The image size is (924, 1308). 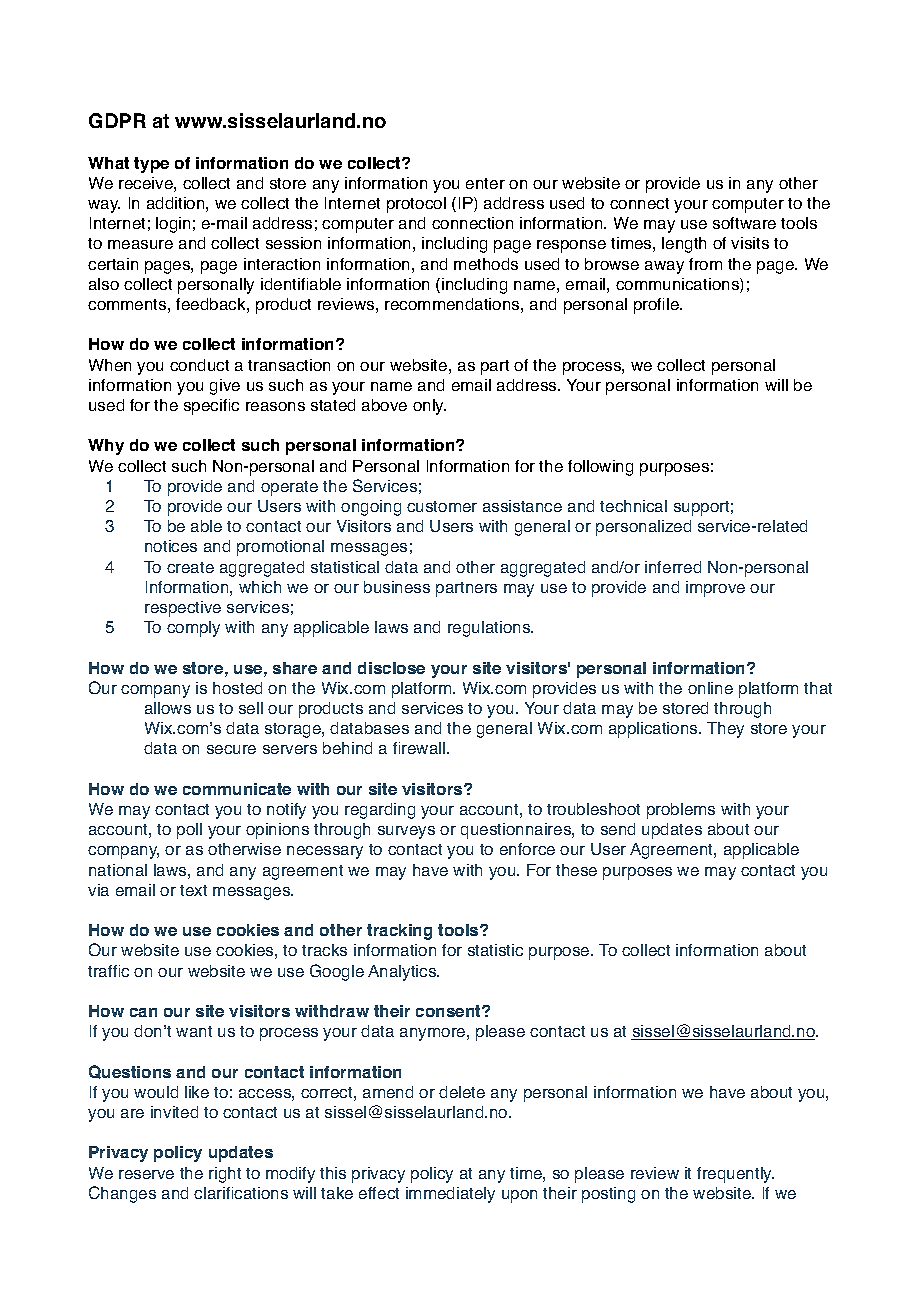 I want to click on notices, so click(x=171, y=546).
